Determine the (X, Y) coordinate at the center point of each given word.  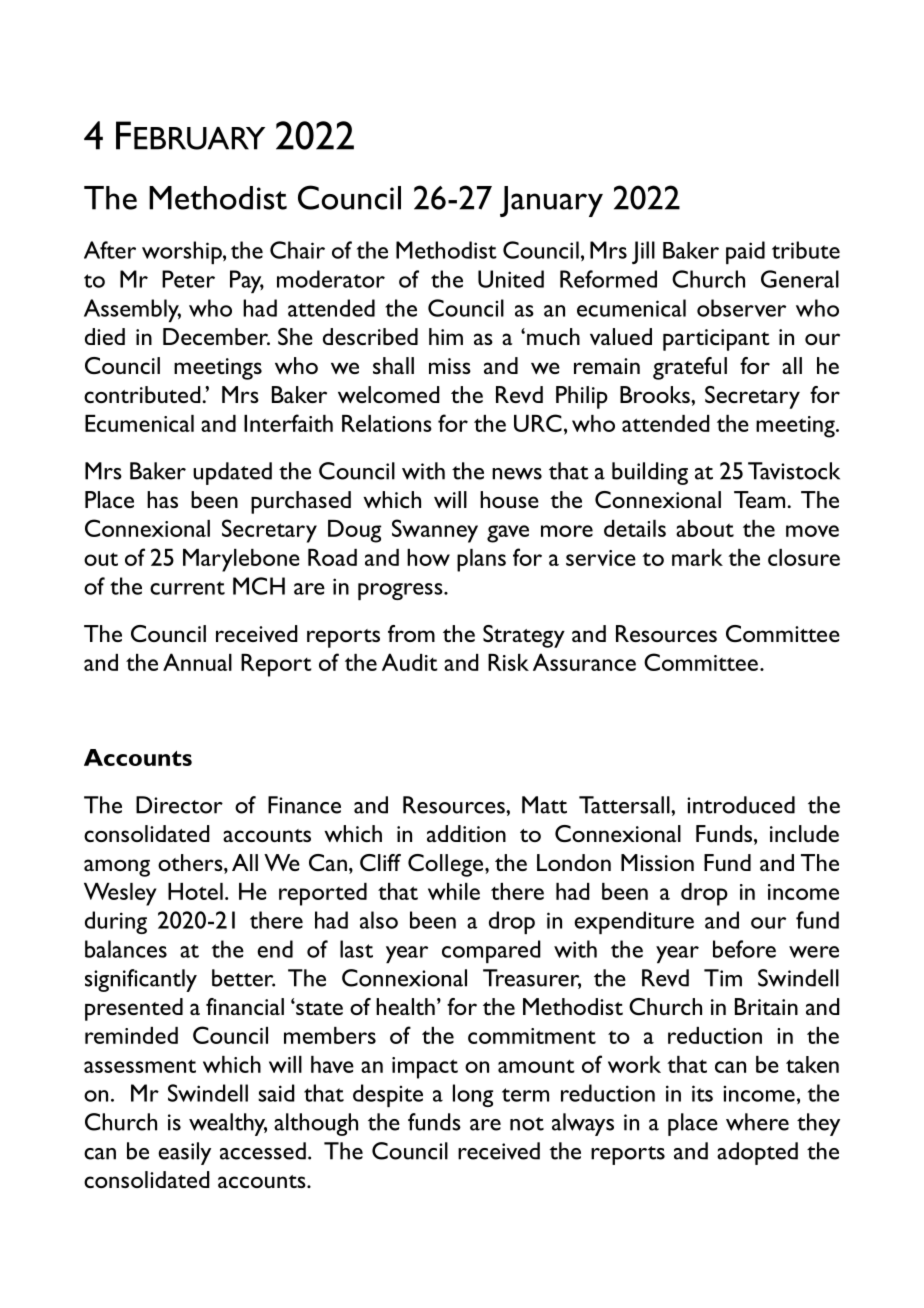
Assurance (584, 662)
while (454, 891)
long (473, 1095)
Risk (508, 662)
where (757, 1122)
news (517, 474)
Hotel (195, 891)
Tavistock (794, 471)
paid (745, 252)
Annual (197, 662)
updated (232, 473)
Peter (188, 279)
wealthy (228, 1124)
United (511, 279)
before (744, 949)
